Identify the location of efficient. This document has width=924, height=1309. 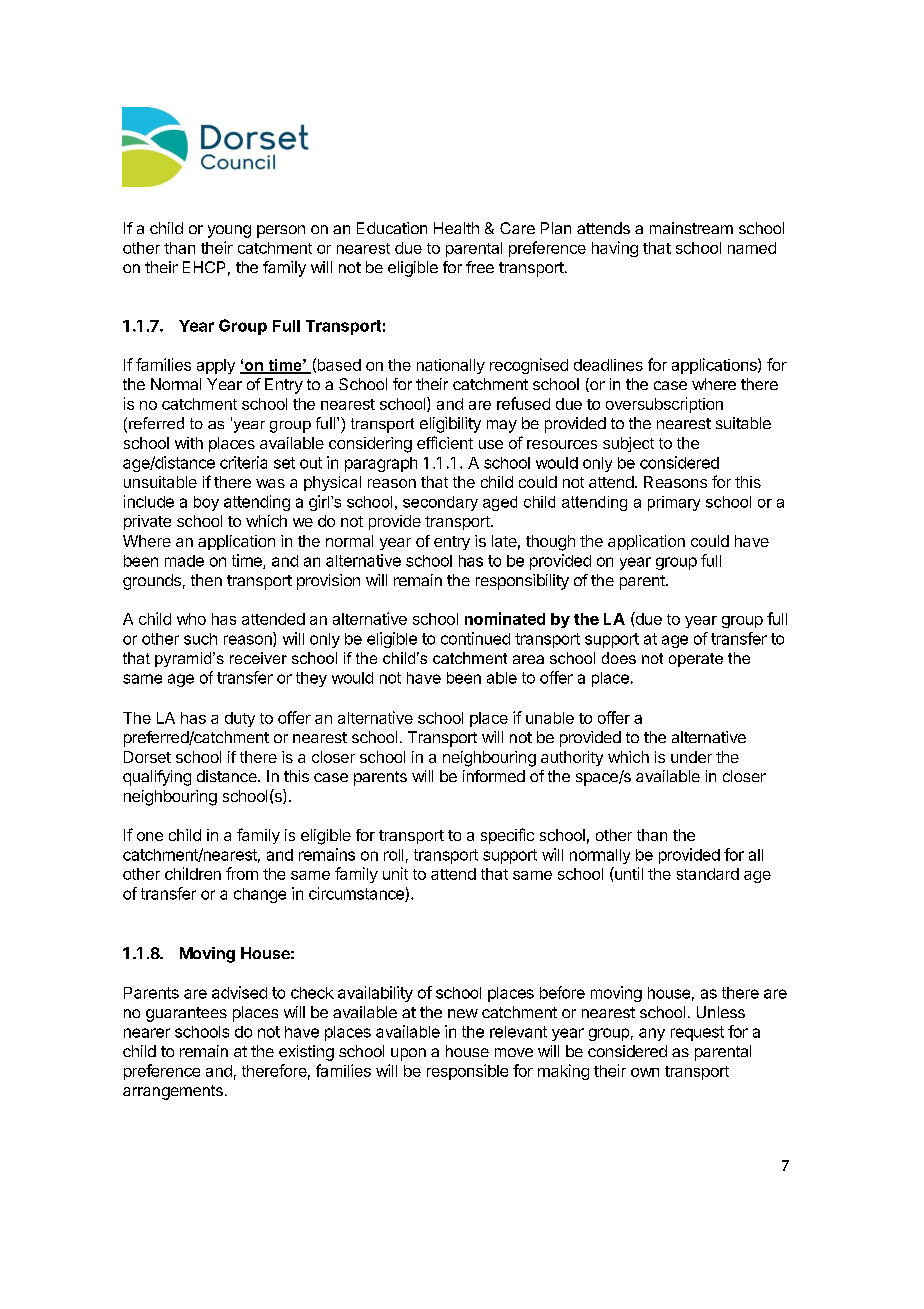
(445, 442).
